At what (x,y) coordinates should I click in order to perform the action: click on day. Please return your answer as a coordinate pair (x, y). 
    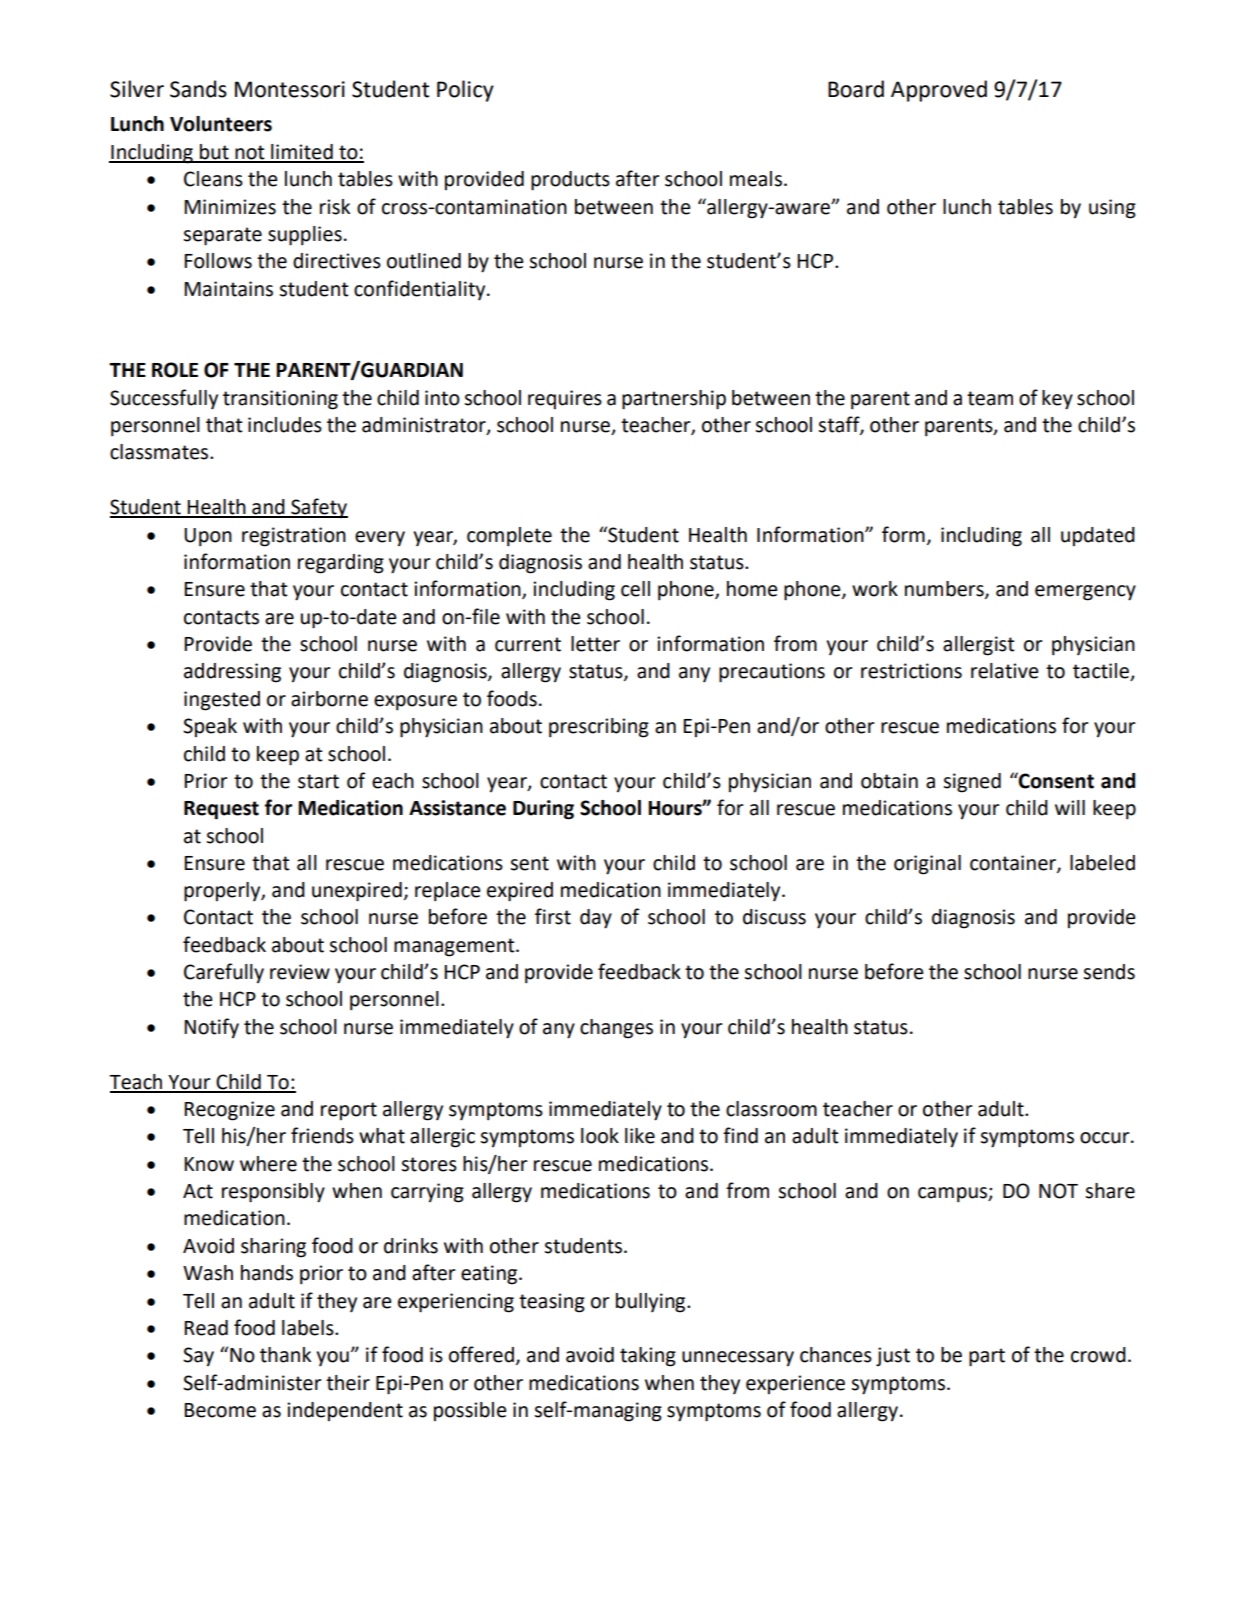
    Looking at the image, I should click on (596, 919).
